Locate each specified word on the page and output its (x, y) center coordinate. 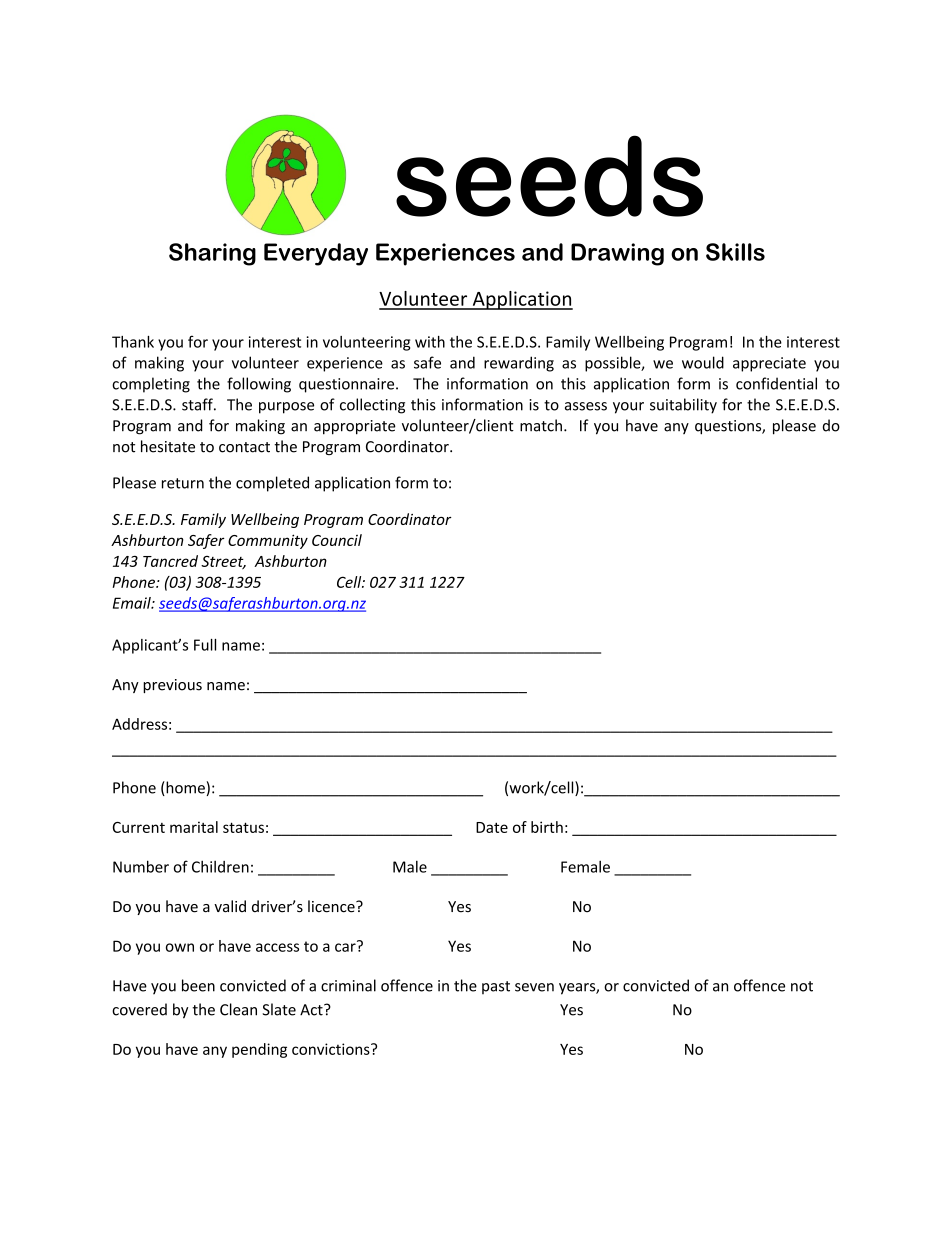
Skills (735, 252)
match (541, 425)
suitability (683, 406)
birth (547, 827)
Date (492, 827)
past (496, 987)
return (183, 483)
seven (534, 987)
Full (205, 645)
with (430, 342)
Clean (238, 1009)
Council (337, 540)
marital (194, 827)
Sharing (212, 254)
